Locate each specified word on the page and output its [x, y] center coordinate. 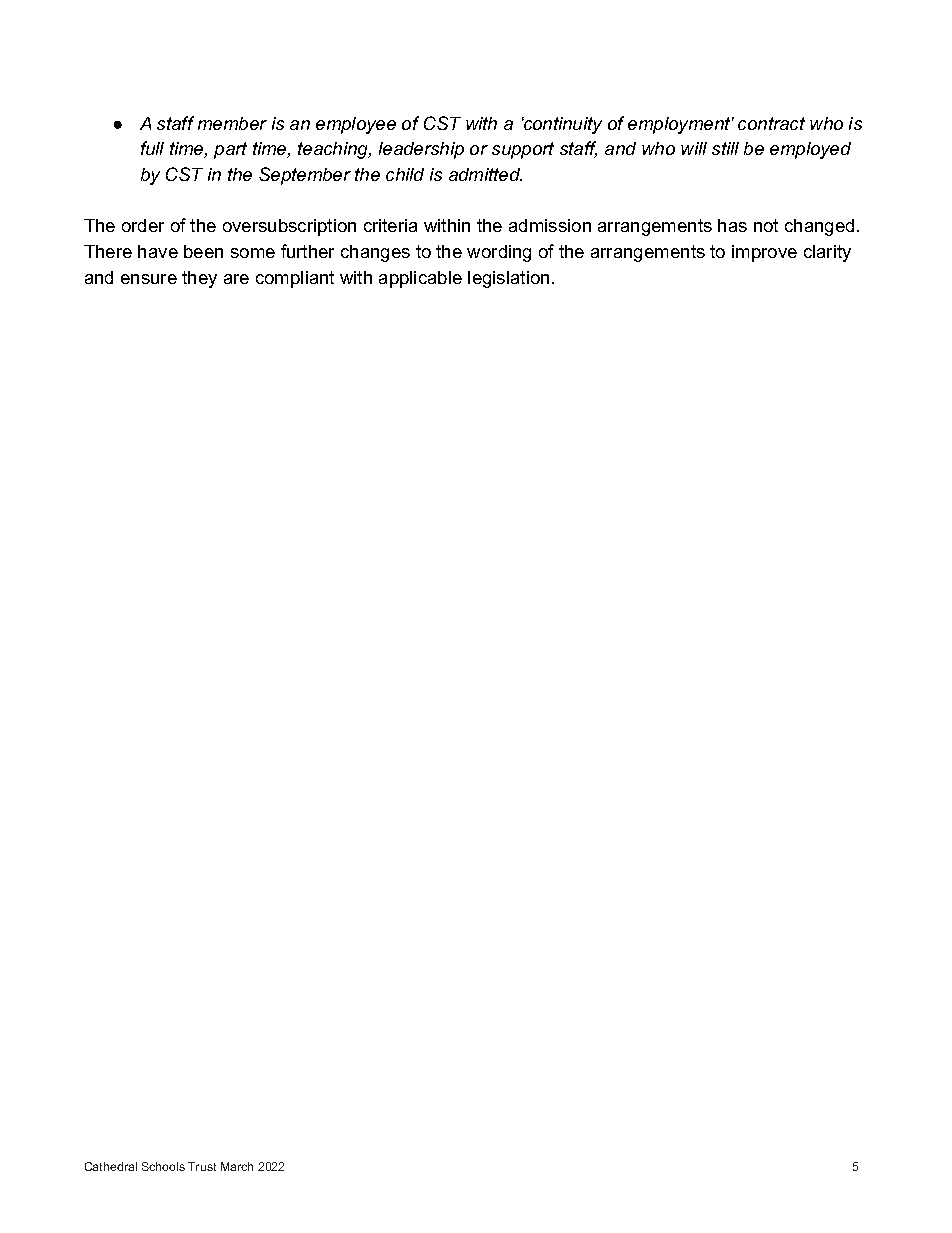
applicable [420, 279]
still [725, 148]
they [199, 279]
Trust [202, 1166]
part [230, 150]
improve [764, 253]
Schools [163, 1166]
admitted [485, 174]
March [237, 1166]
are [236, 279]
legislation [508, 279]
